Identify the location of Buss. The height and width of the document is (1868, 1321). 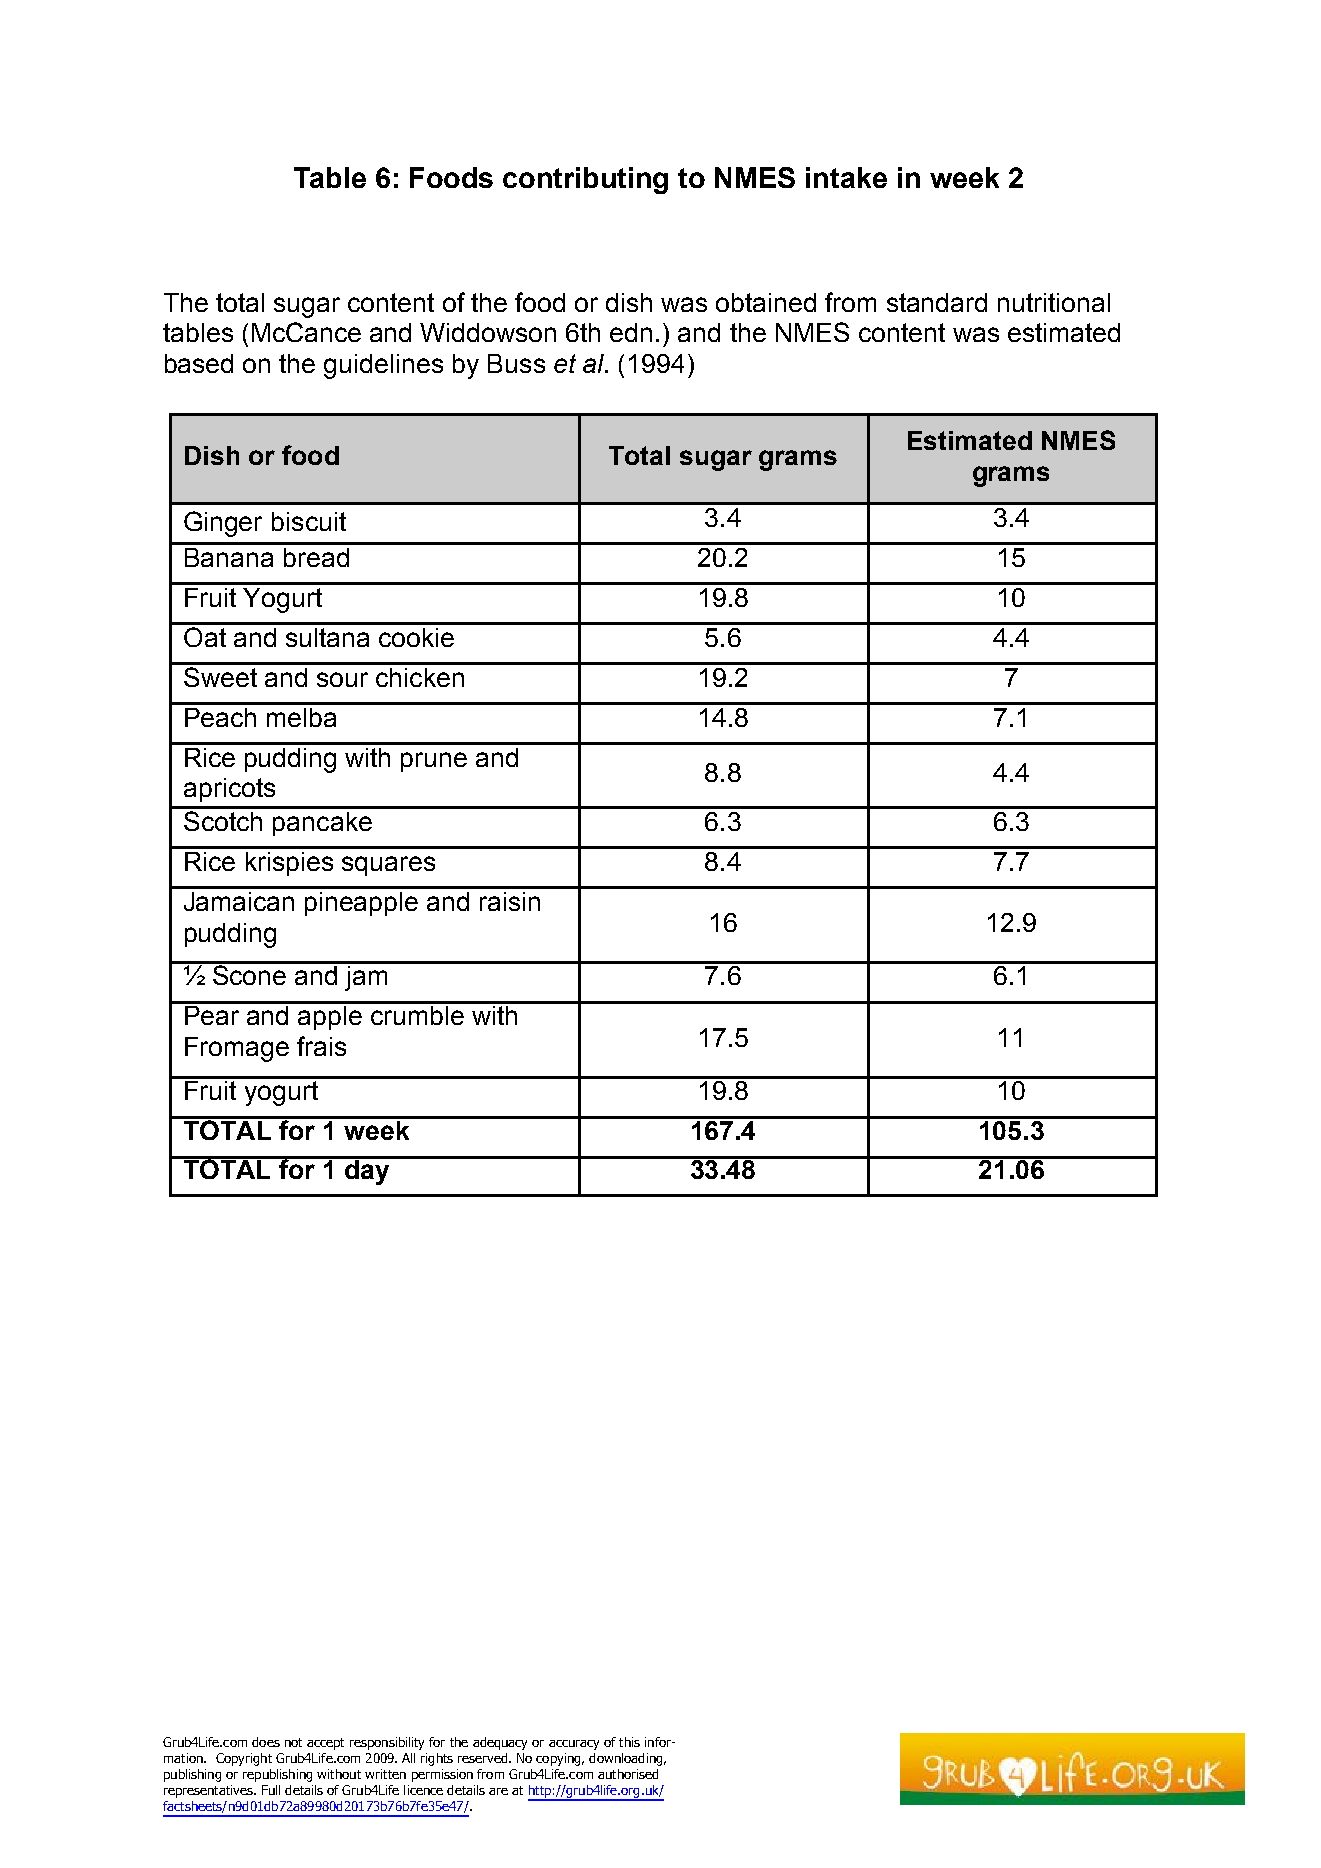
(516, 363).
